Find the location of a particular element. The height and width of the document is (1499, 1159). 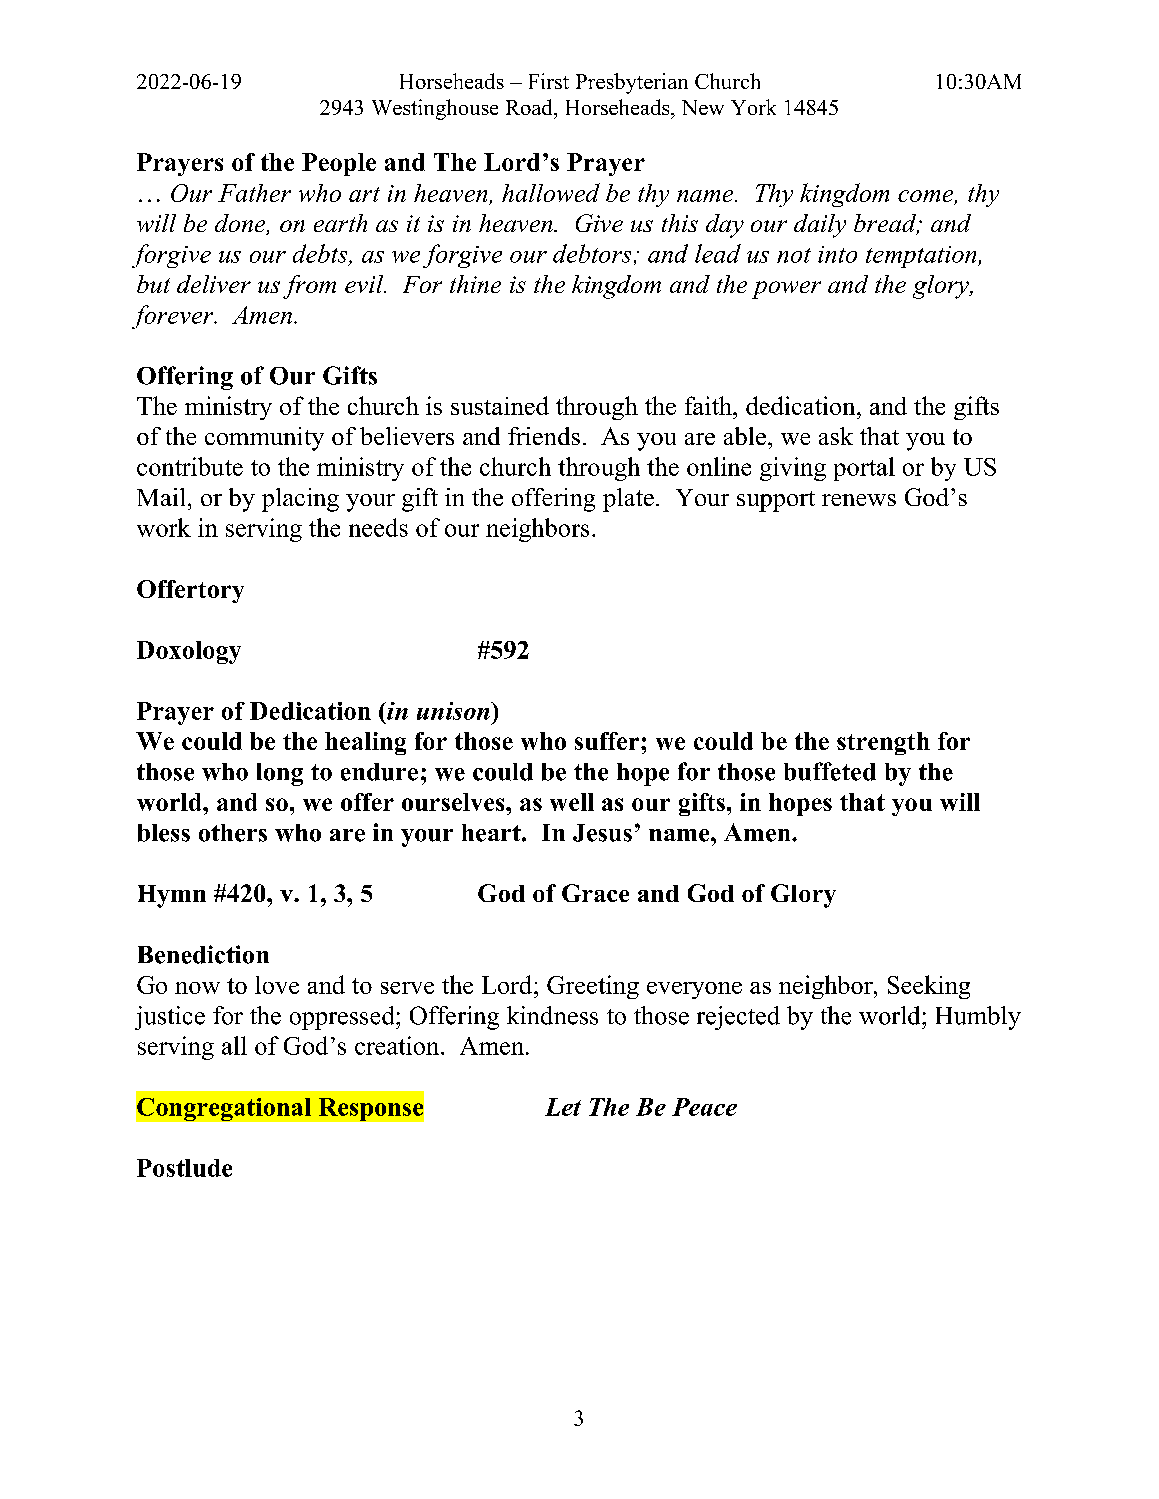

oppressed is located at coordinates (343, 1018).
